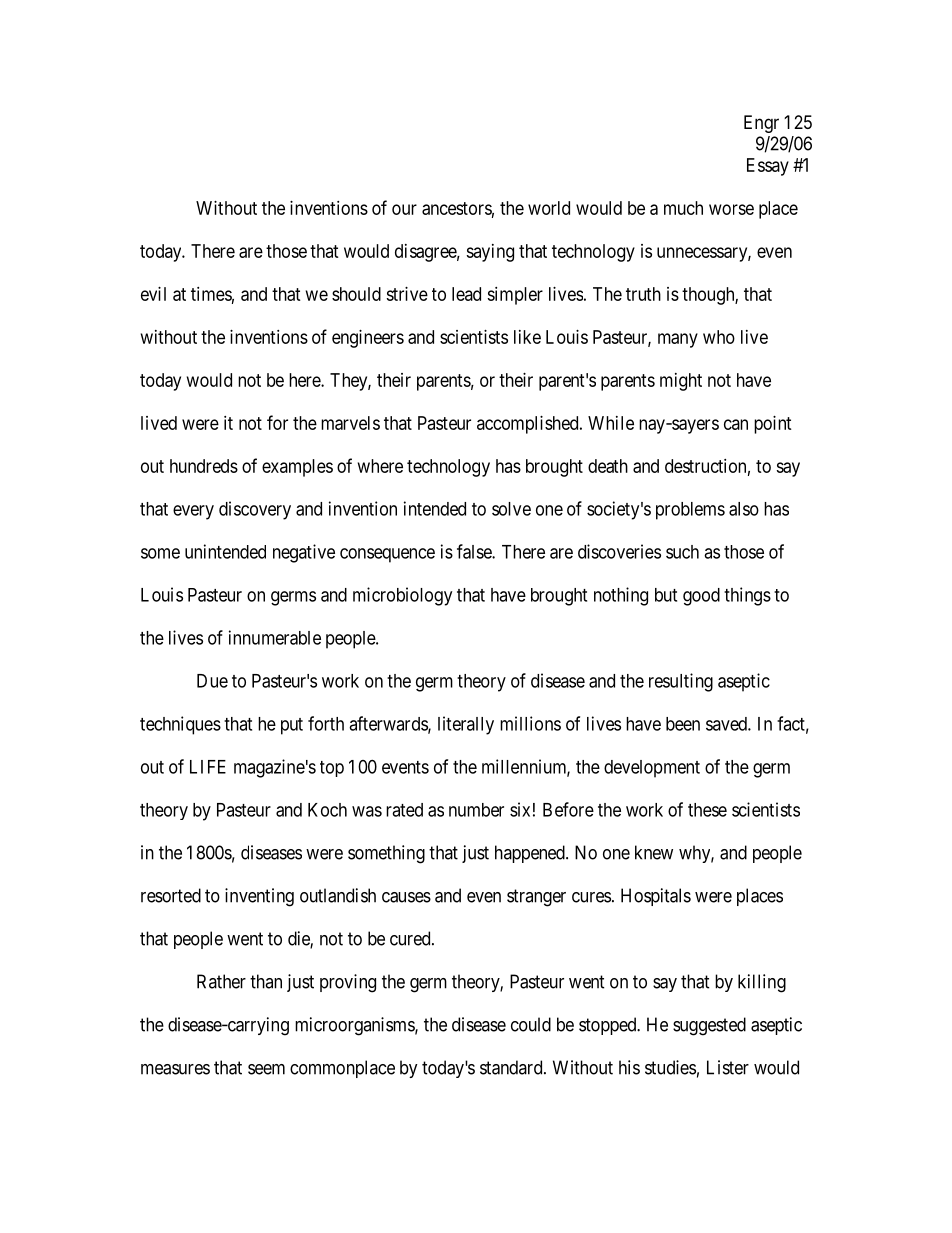 Image resolution: width=952 pixels, height=1233 pixels. What do you see at coordinates (512, 1067) in the page?
I see `standard` at bounding box center [512, 1067].
